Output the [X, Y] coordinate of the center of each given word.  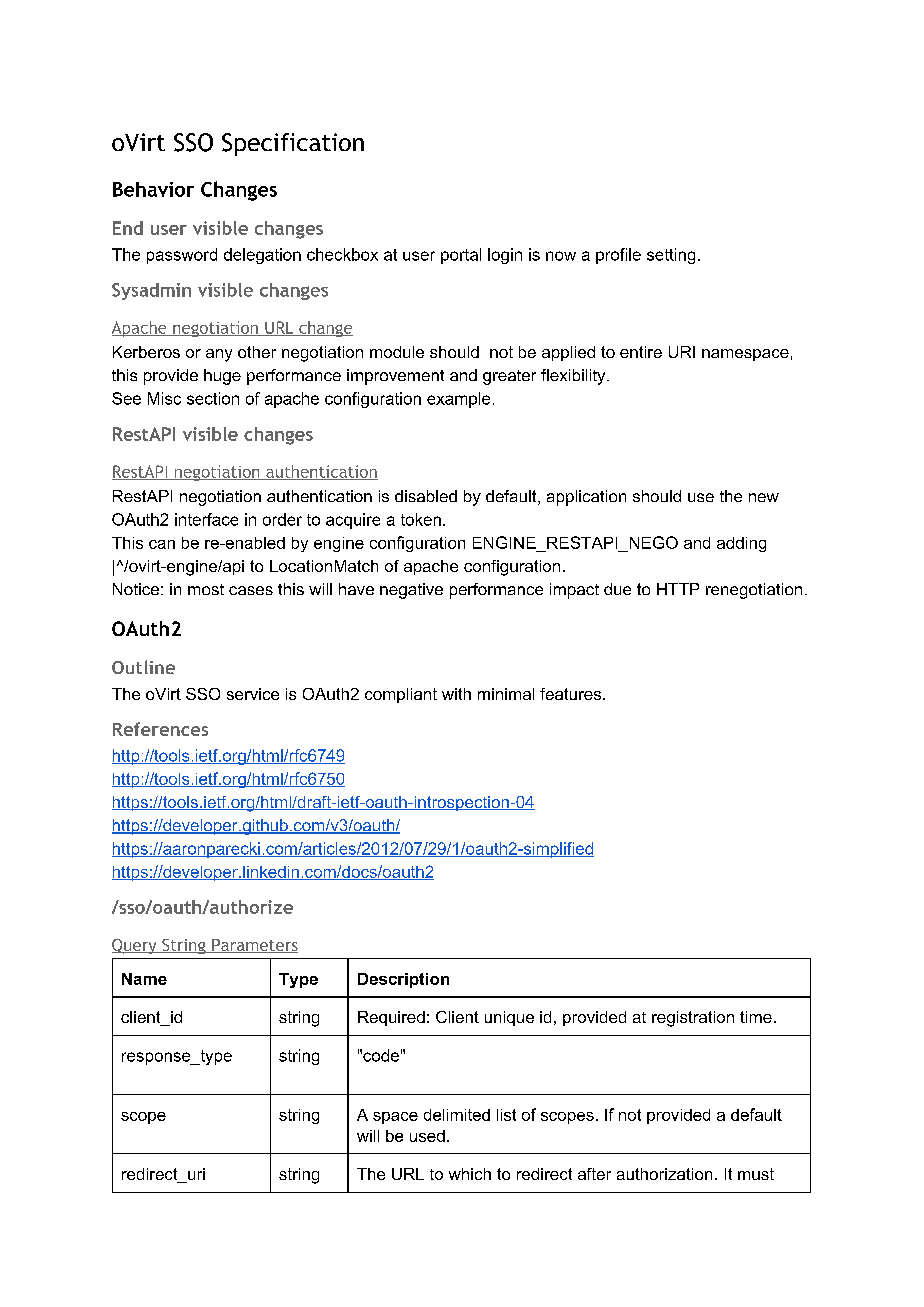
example [458, 400]
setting [671, 256]
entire [641, 352]
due [617, 589]
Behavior [153, 189]
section [213, 398]
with [456, 694]
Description [403, 980]
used [427, 1136]
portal [461, 256]
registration [693, 1019]
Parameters [254, 946]
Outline [143, 667]
